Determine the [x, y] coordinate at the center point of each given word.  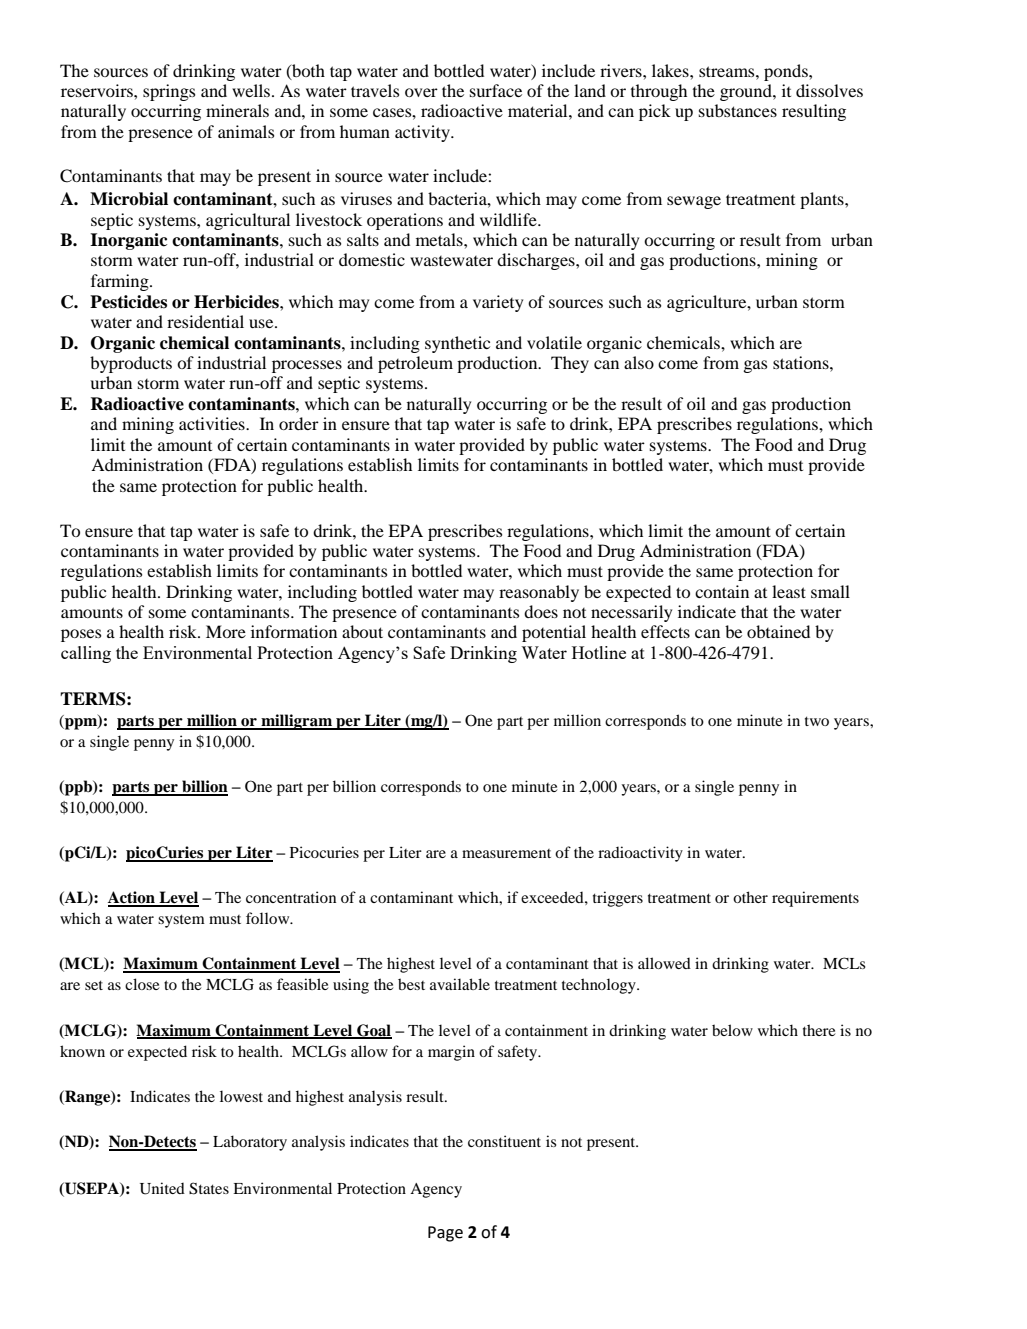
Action [132, 898]
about [362, 631]
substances [738, 110]
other [750, 897]
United [162, 1188]
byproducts [131, 364]
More [226, 631]
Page [445, 1234]
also [639, 362]
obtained [778, 631]
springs [169, 92]
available [460, 984]
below [732, 1030]
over [421, 92]
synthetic [457, 344]
